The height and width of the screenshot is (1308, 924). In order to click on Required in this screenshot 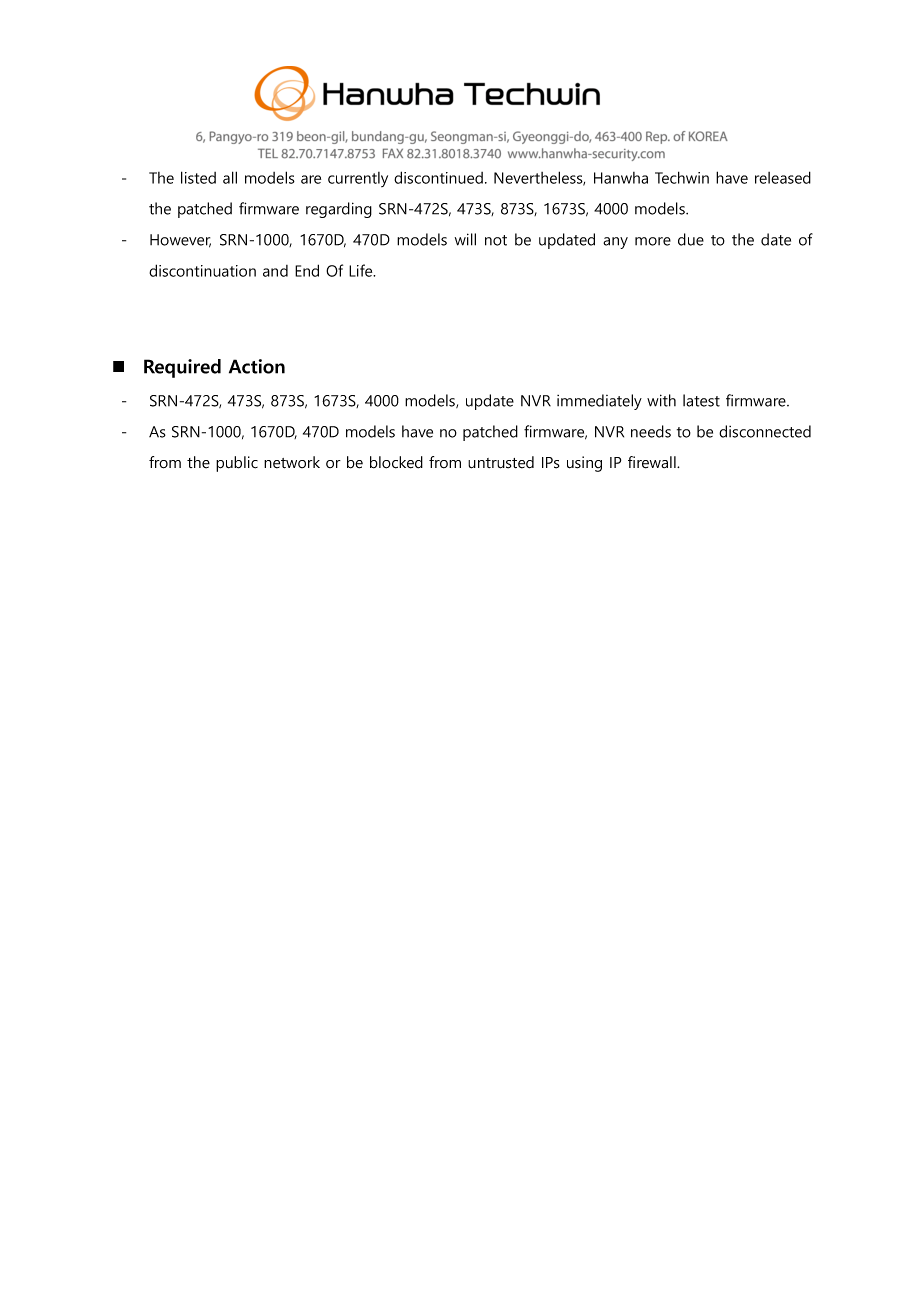, I will do `click(182, 368)`.
